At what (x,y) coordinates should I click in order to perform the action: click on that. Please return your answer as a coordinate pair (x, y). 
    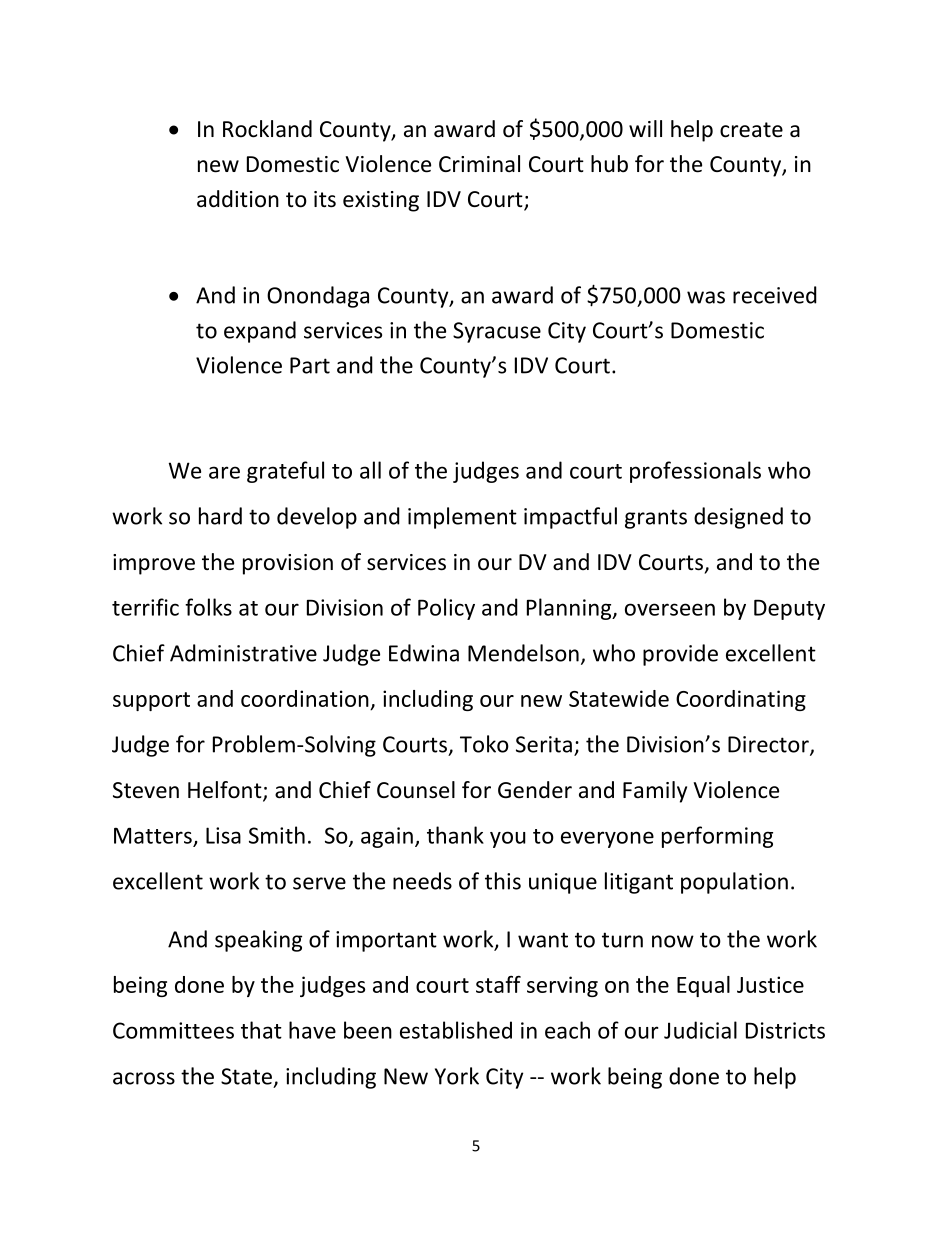
    Looking at the image, I should click on (261, 1030).
